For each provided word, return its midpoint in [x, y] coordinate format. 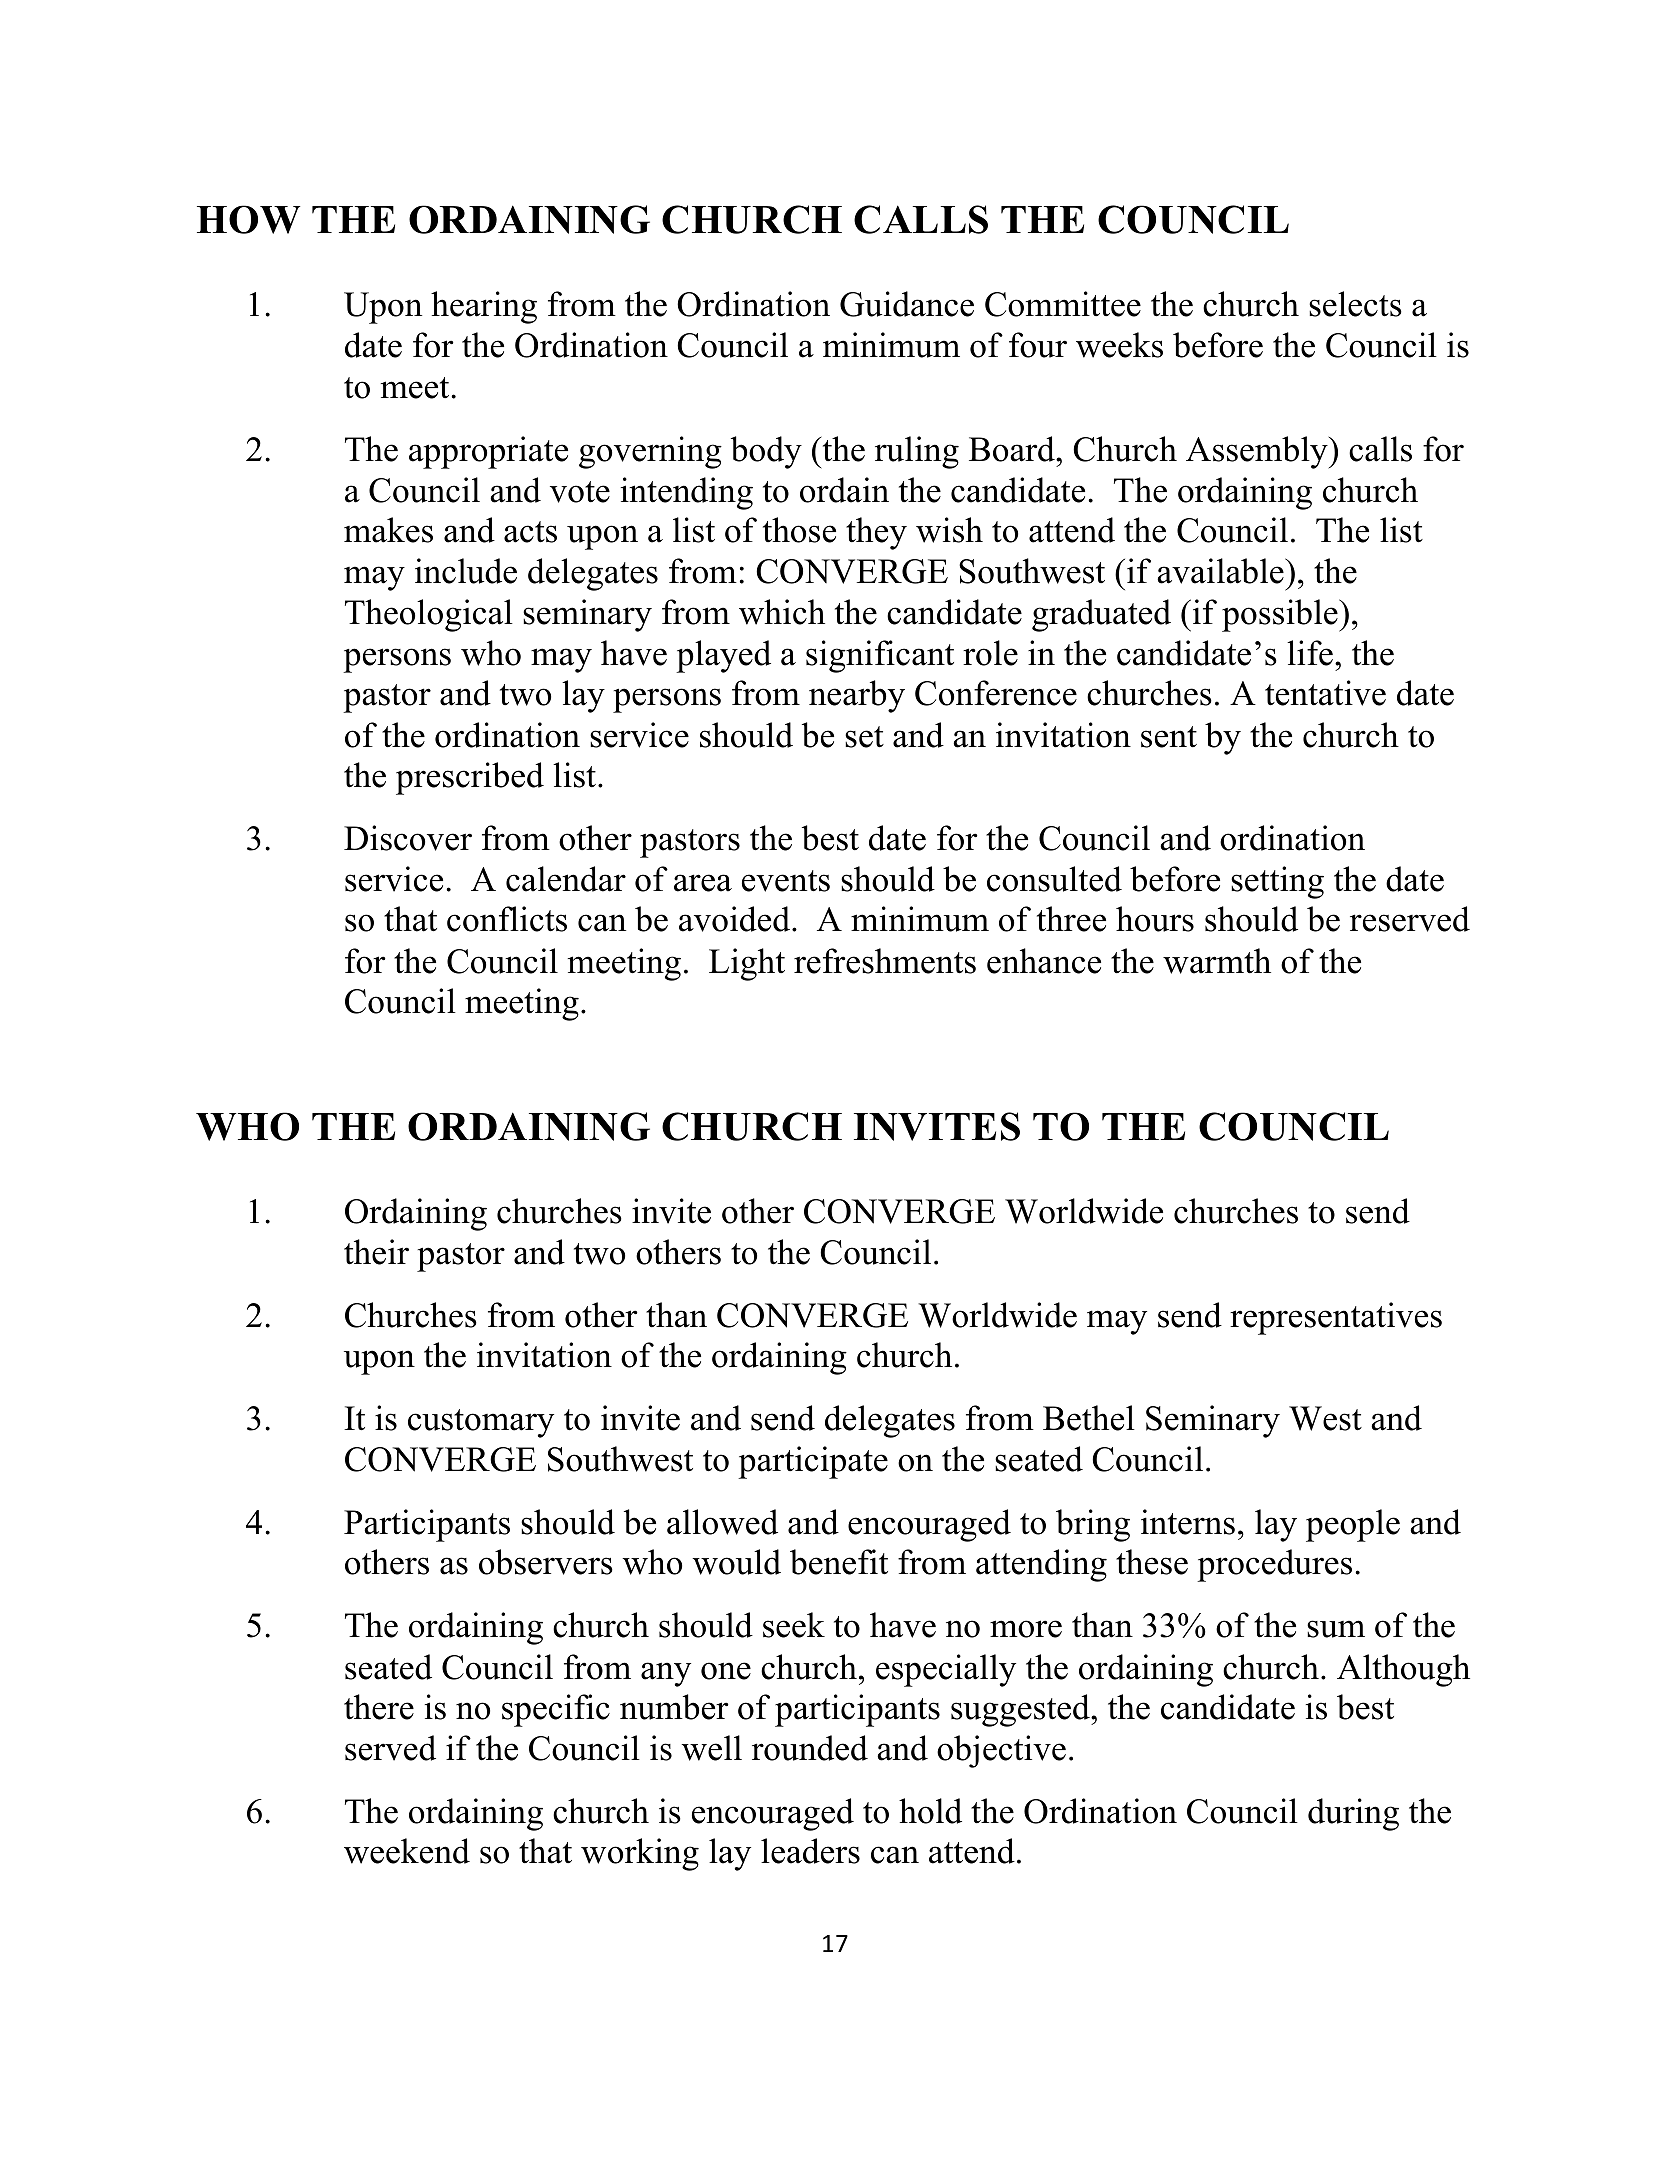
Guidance [907, 304]
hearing [484, 307]
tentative [1325, 693]
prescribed [470, 778]
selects [1355, 304]
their [376, 1252]
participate [813, 1462]
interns [1188, 1522]
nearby [857, 696]
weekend [407, 1851]
